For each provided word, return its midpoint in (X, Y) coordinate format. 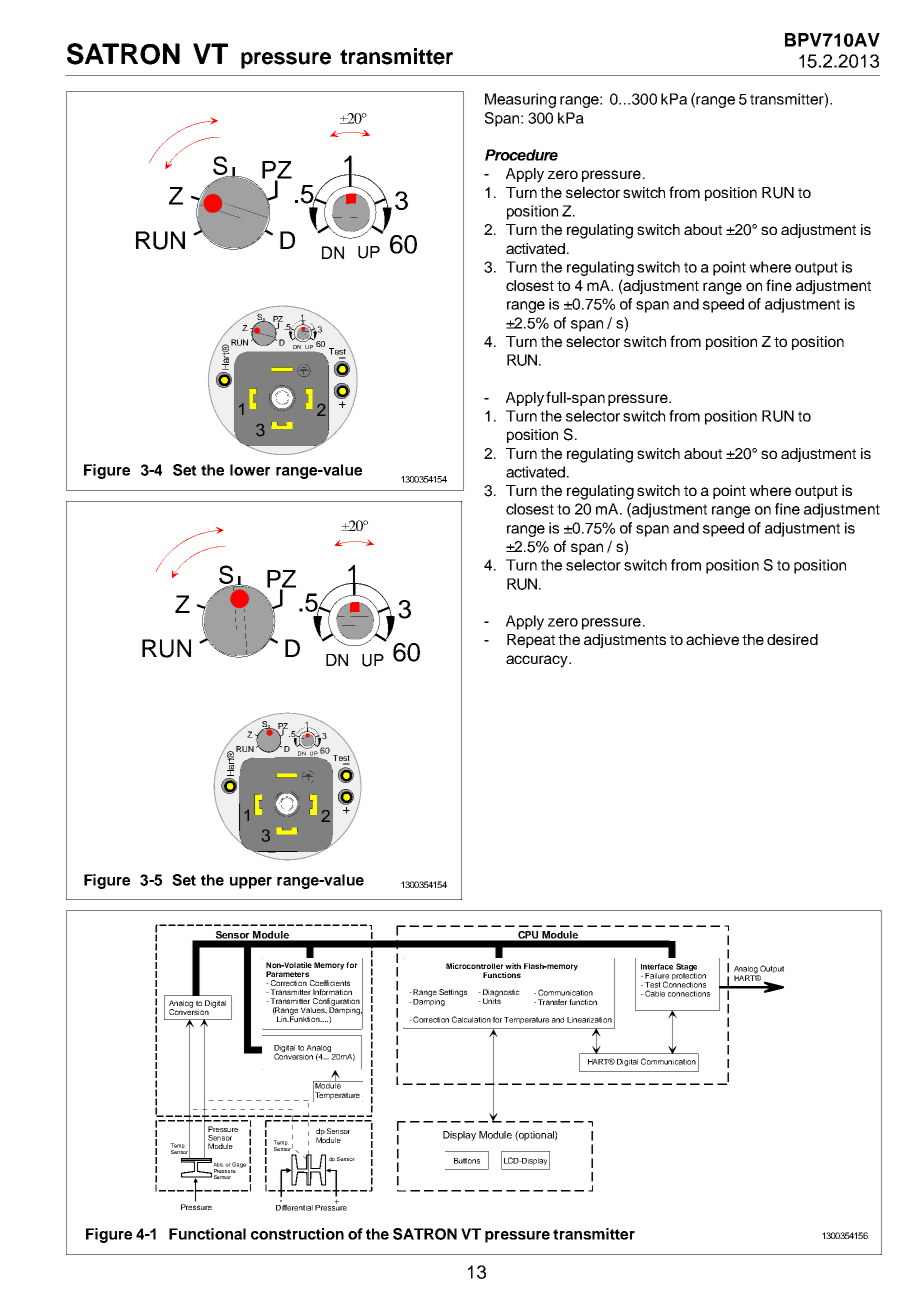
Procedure (521, 155)
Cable (655, 993)
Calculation (471, 1019)
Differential (294, 1207)
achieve (712, 639)
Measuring (520, 100)
